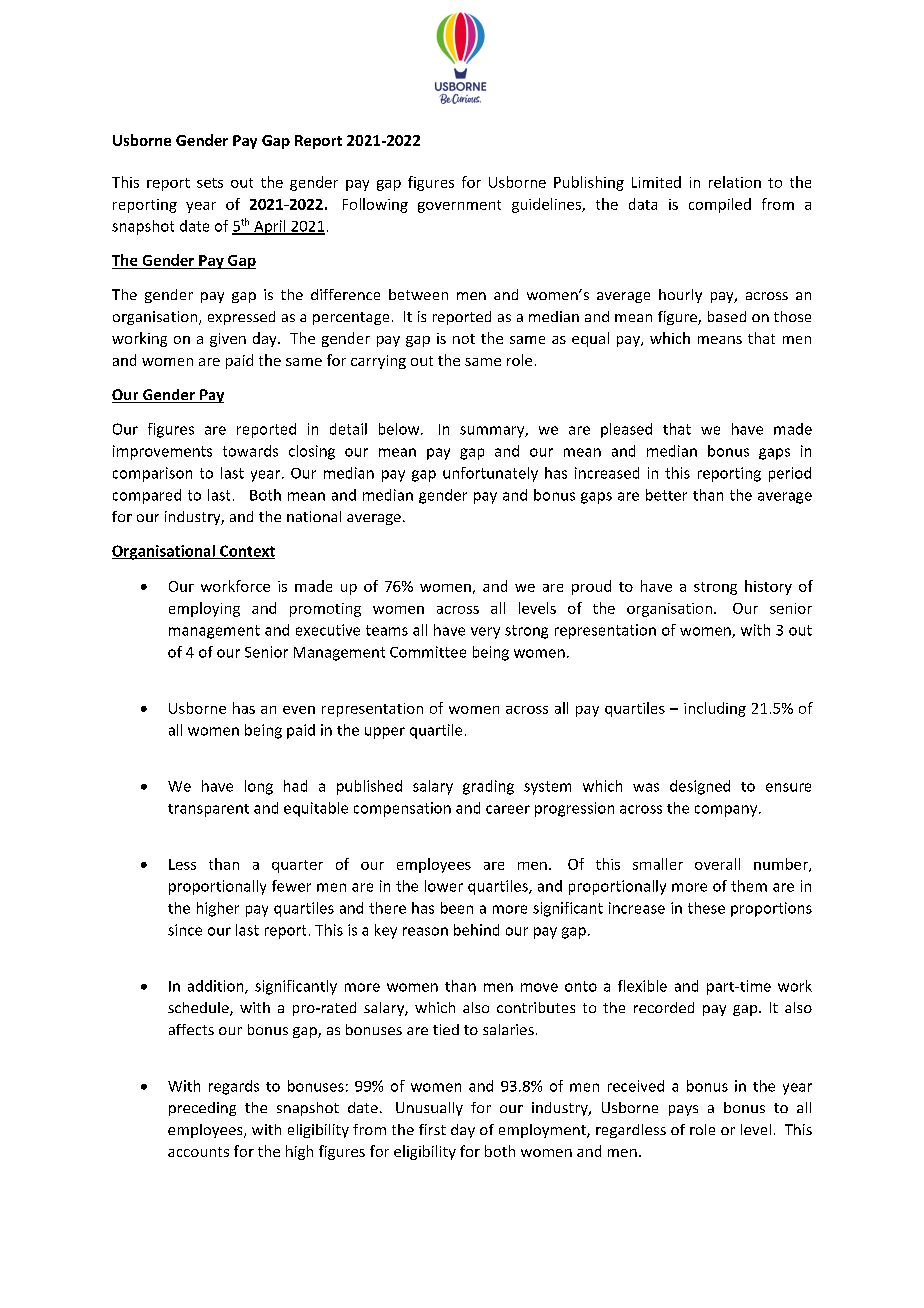  What do you see at coordinates (720, 205) in the image?
I see `compiled` at bounding box center [720, 205].
